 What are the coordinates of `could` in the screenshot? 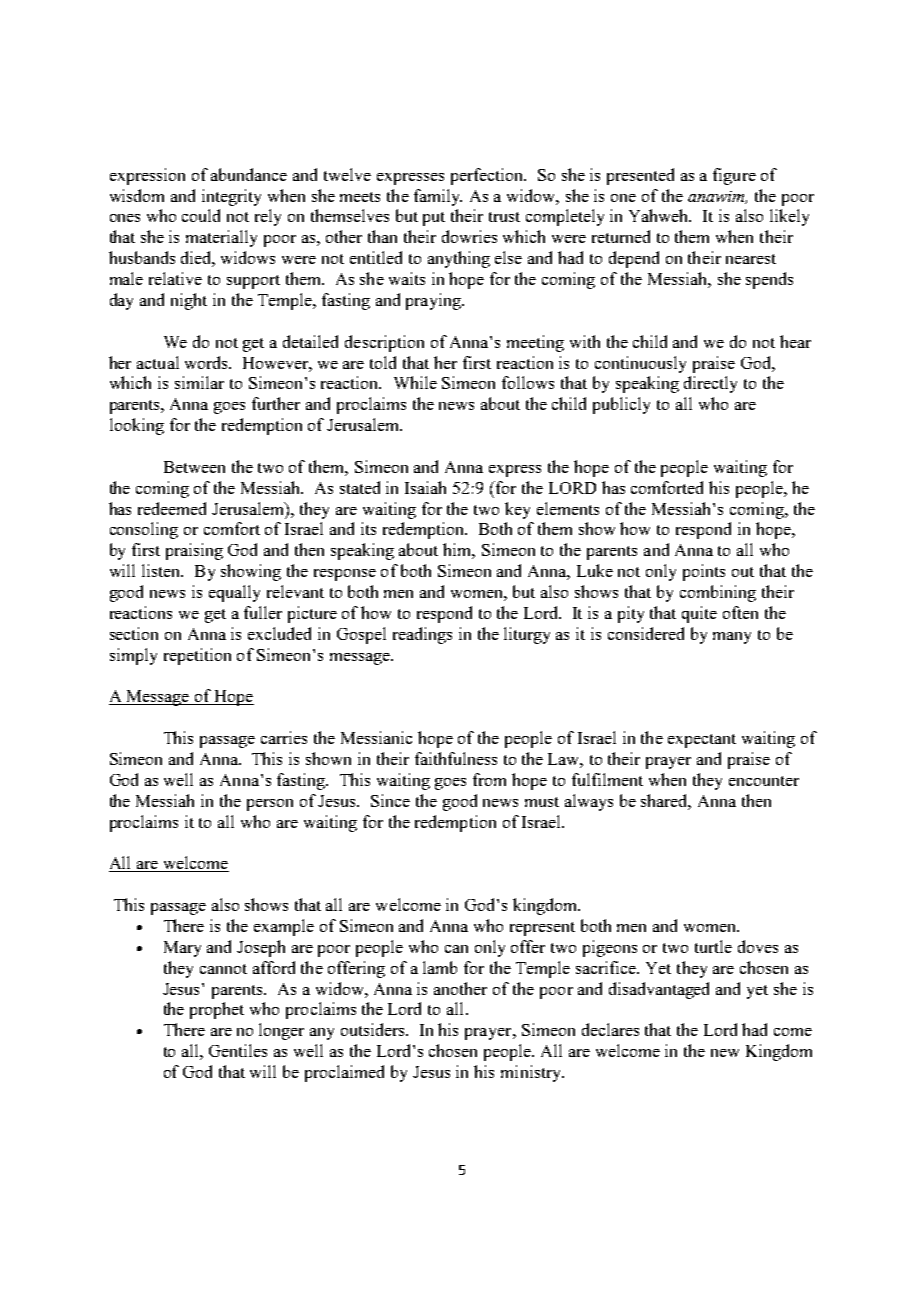 It's located at (201, 215).
